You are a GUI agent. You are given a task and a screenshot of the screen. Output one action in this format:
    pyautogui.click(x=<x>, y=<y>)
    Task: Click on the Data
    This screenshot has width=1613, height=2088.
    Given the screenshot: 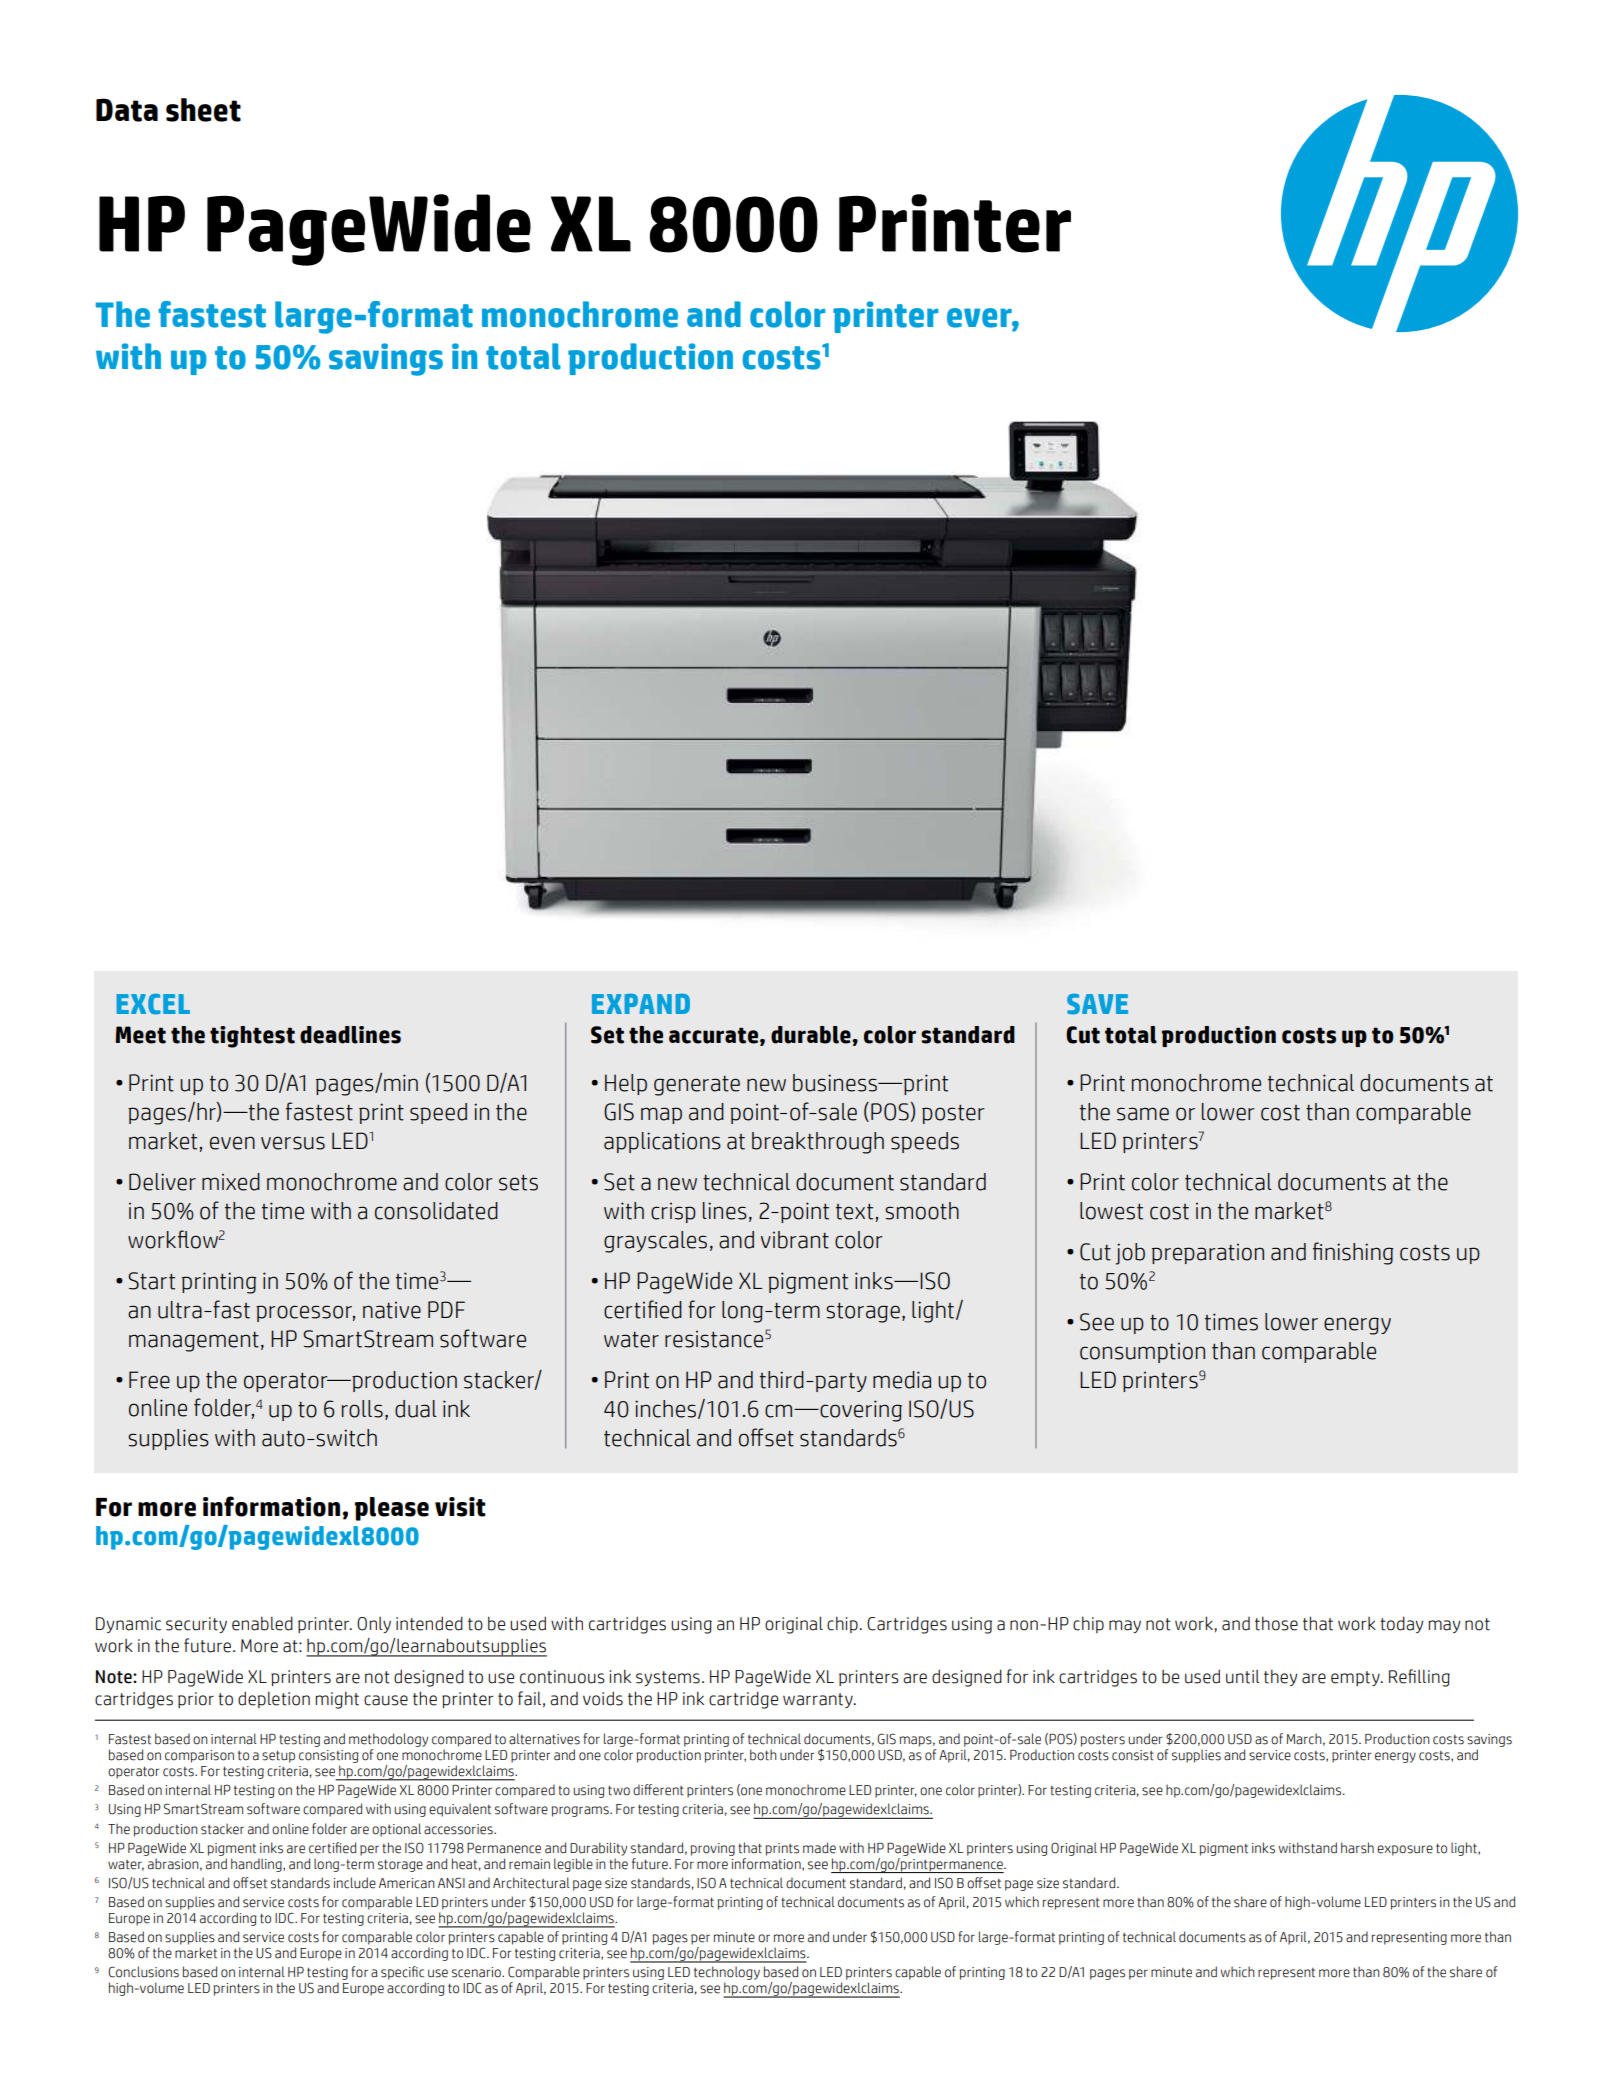 What is the action you would take?
    pyautogui.click(x=127, y=110)
